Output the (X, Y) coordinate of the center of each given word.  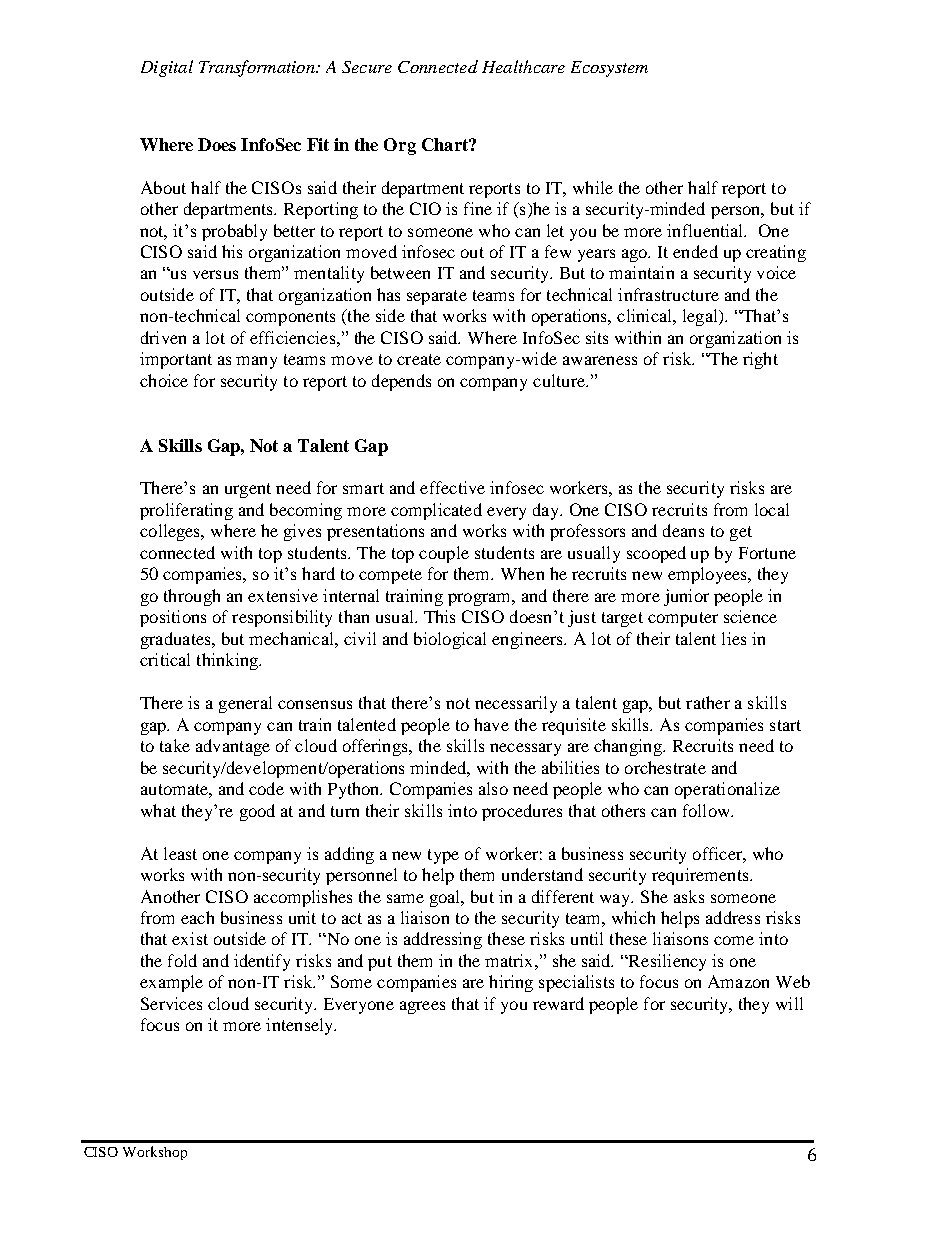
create (419, 359)
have (491, 724)
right (760, 360)
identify (262, 962)
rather (708, 702)
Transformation (258, 68)
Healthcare (523, 66)
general (245, 704)
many (256, 362)
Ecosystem (609, 69)
